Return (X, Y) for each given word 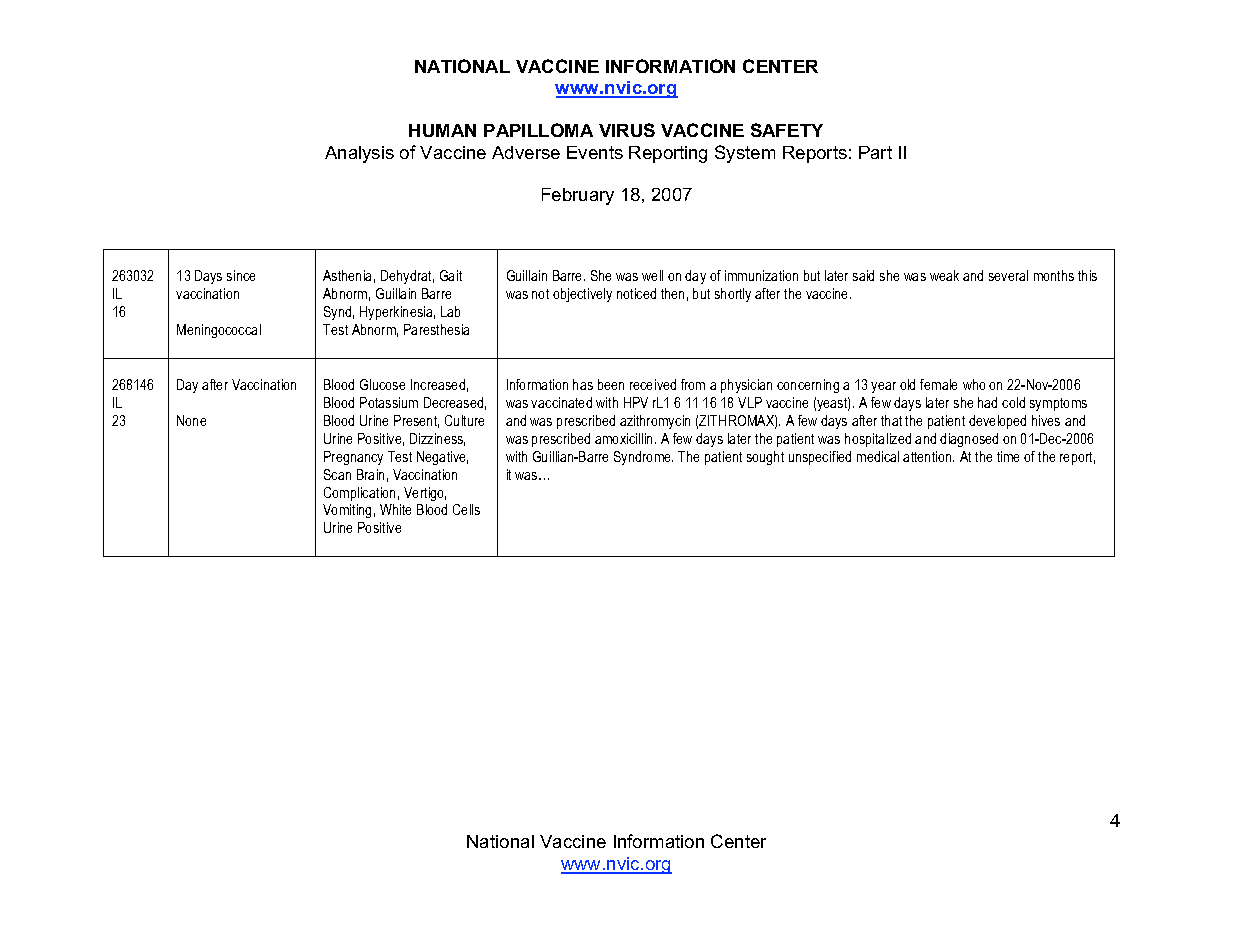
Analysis (359, 154)
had (987, 402)
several (1008, 275)
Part (875, 152)
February (578, 196)
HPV (636, 402)
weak (944, 275)
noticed (636, 293)
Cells (466, 509)
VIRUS (627, 130)
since (241, 275)
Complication (359, 494)
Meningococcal (219, 331)
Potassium (389, 402)
